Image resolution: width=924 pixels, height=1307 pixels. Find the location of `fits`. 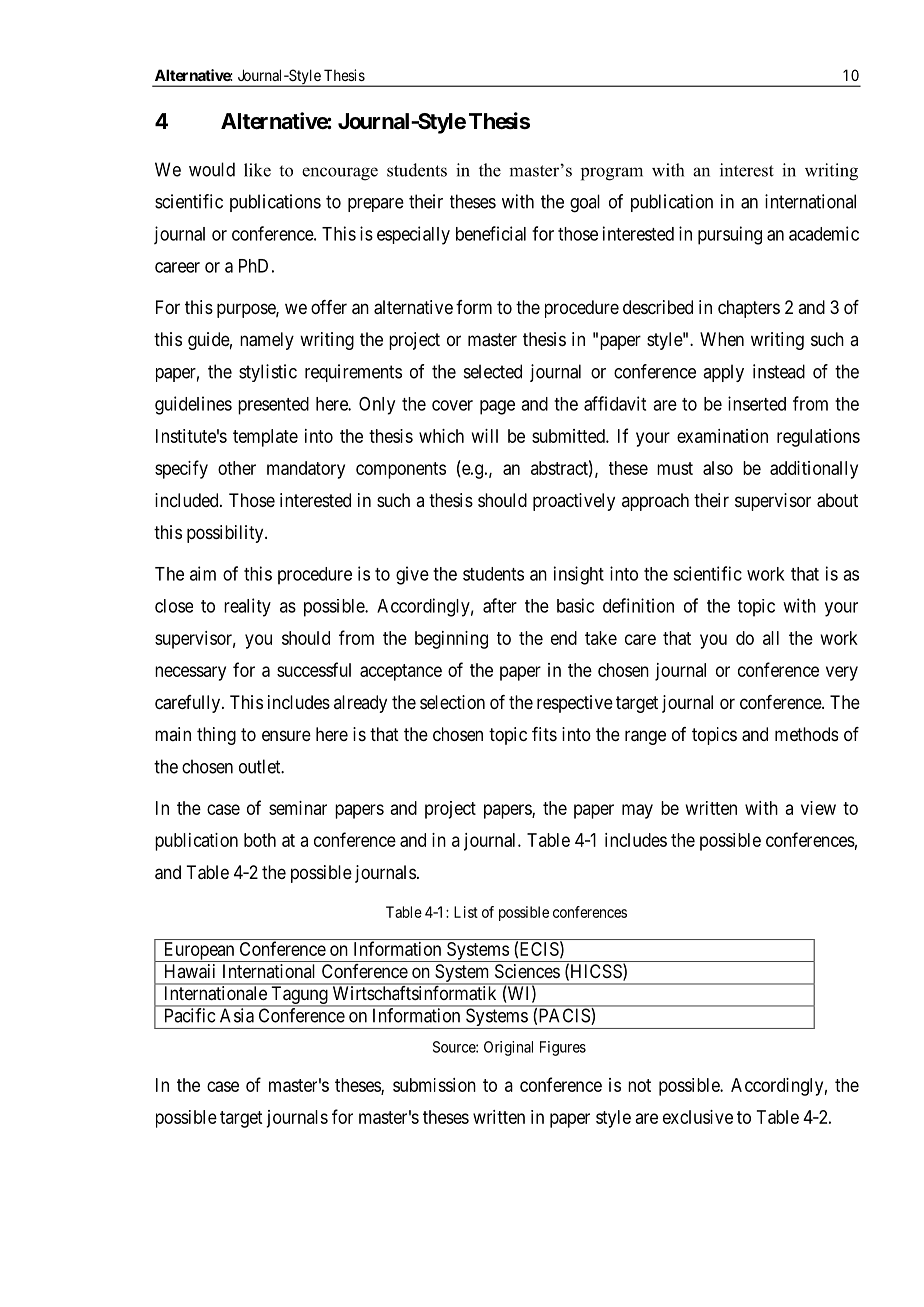

fits is located at coordinates (544, 734).
